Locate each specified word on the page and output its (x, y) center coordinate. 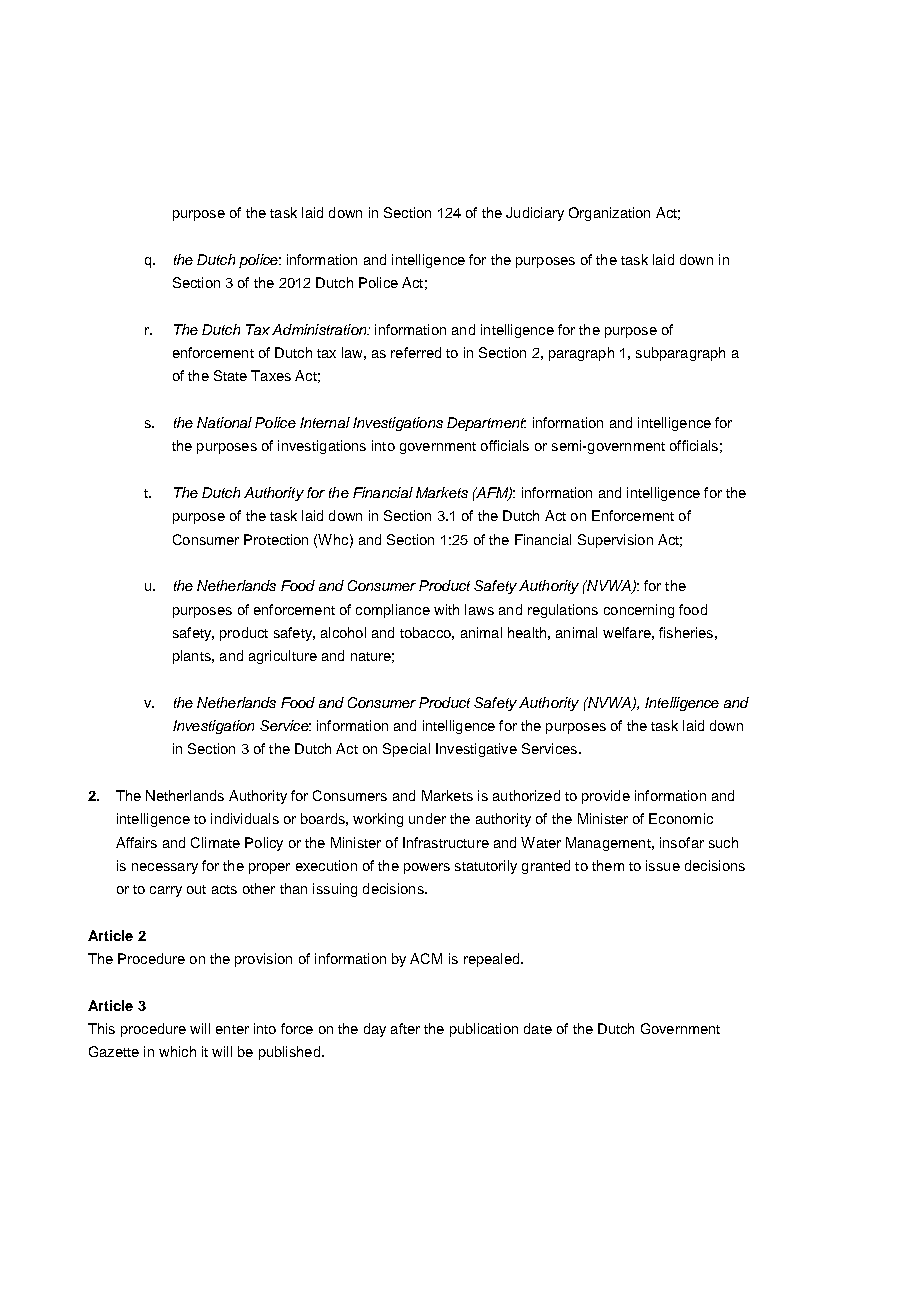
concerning (639, 611)
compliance (393, 611)
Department (486, 424)
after (405, 1028)
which (177, 1051)
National (224, 422)
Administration (320, 329)
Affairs (136, 842)
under (427, 818)
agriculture (283, 657)
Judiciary (535, 214)
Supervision (615, 541)
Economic (681, 818)
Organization (609, 214)
